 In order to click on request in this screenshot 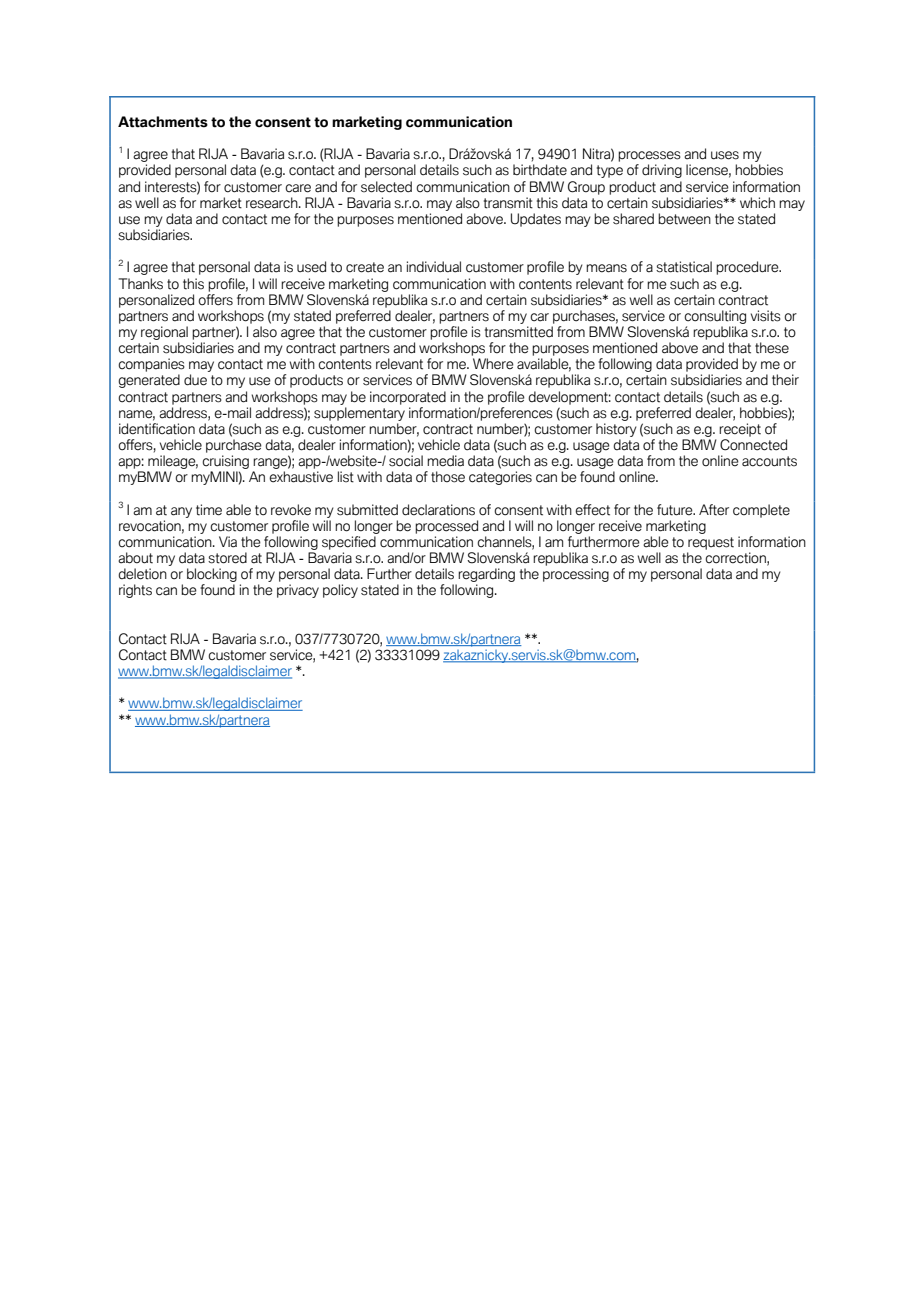, I will do `click(711, 543)`.
